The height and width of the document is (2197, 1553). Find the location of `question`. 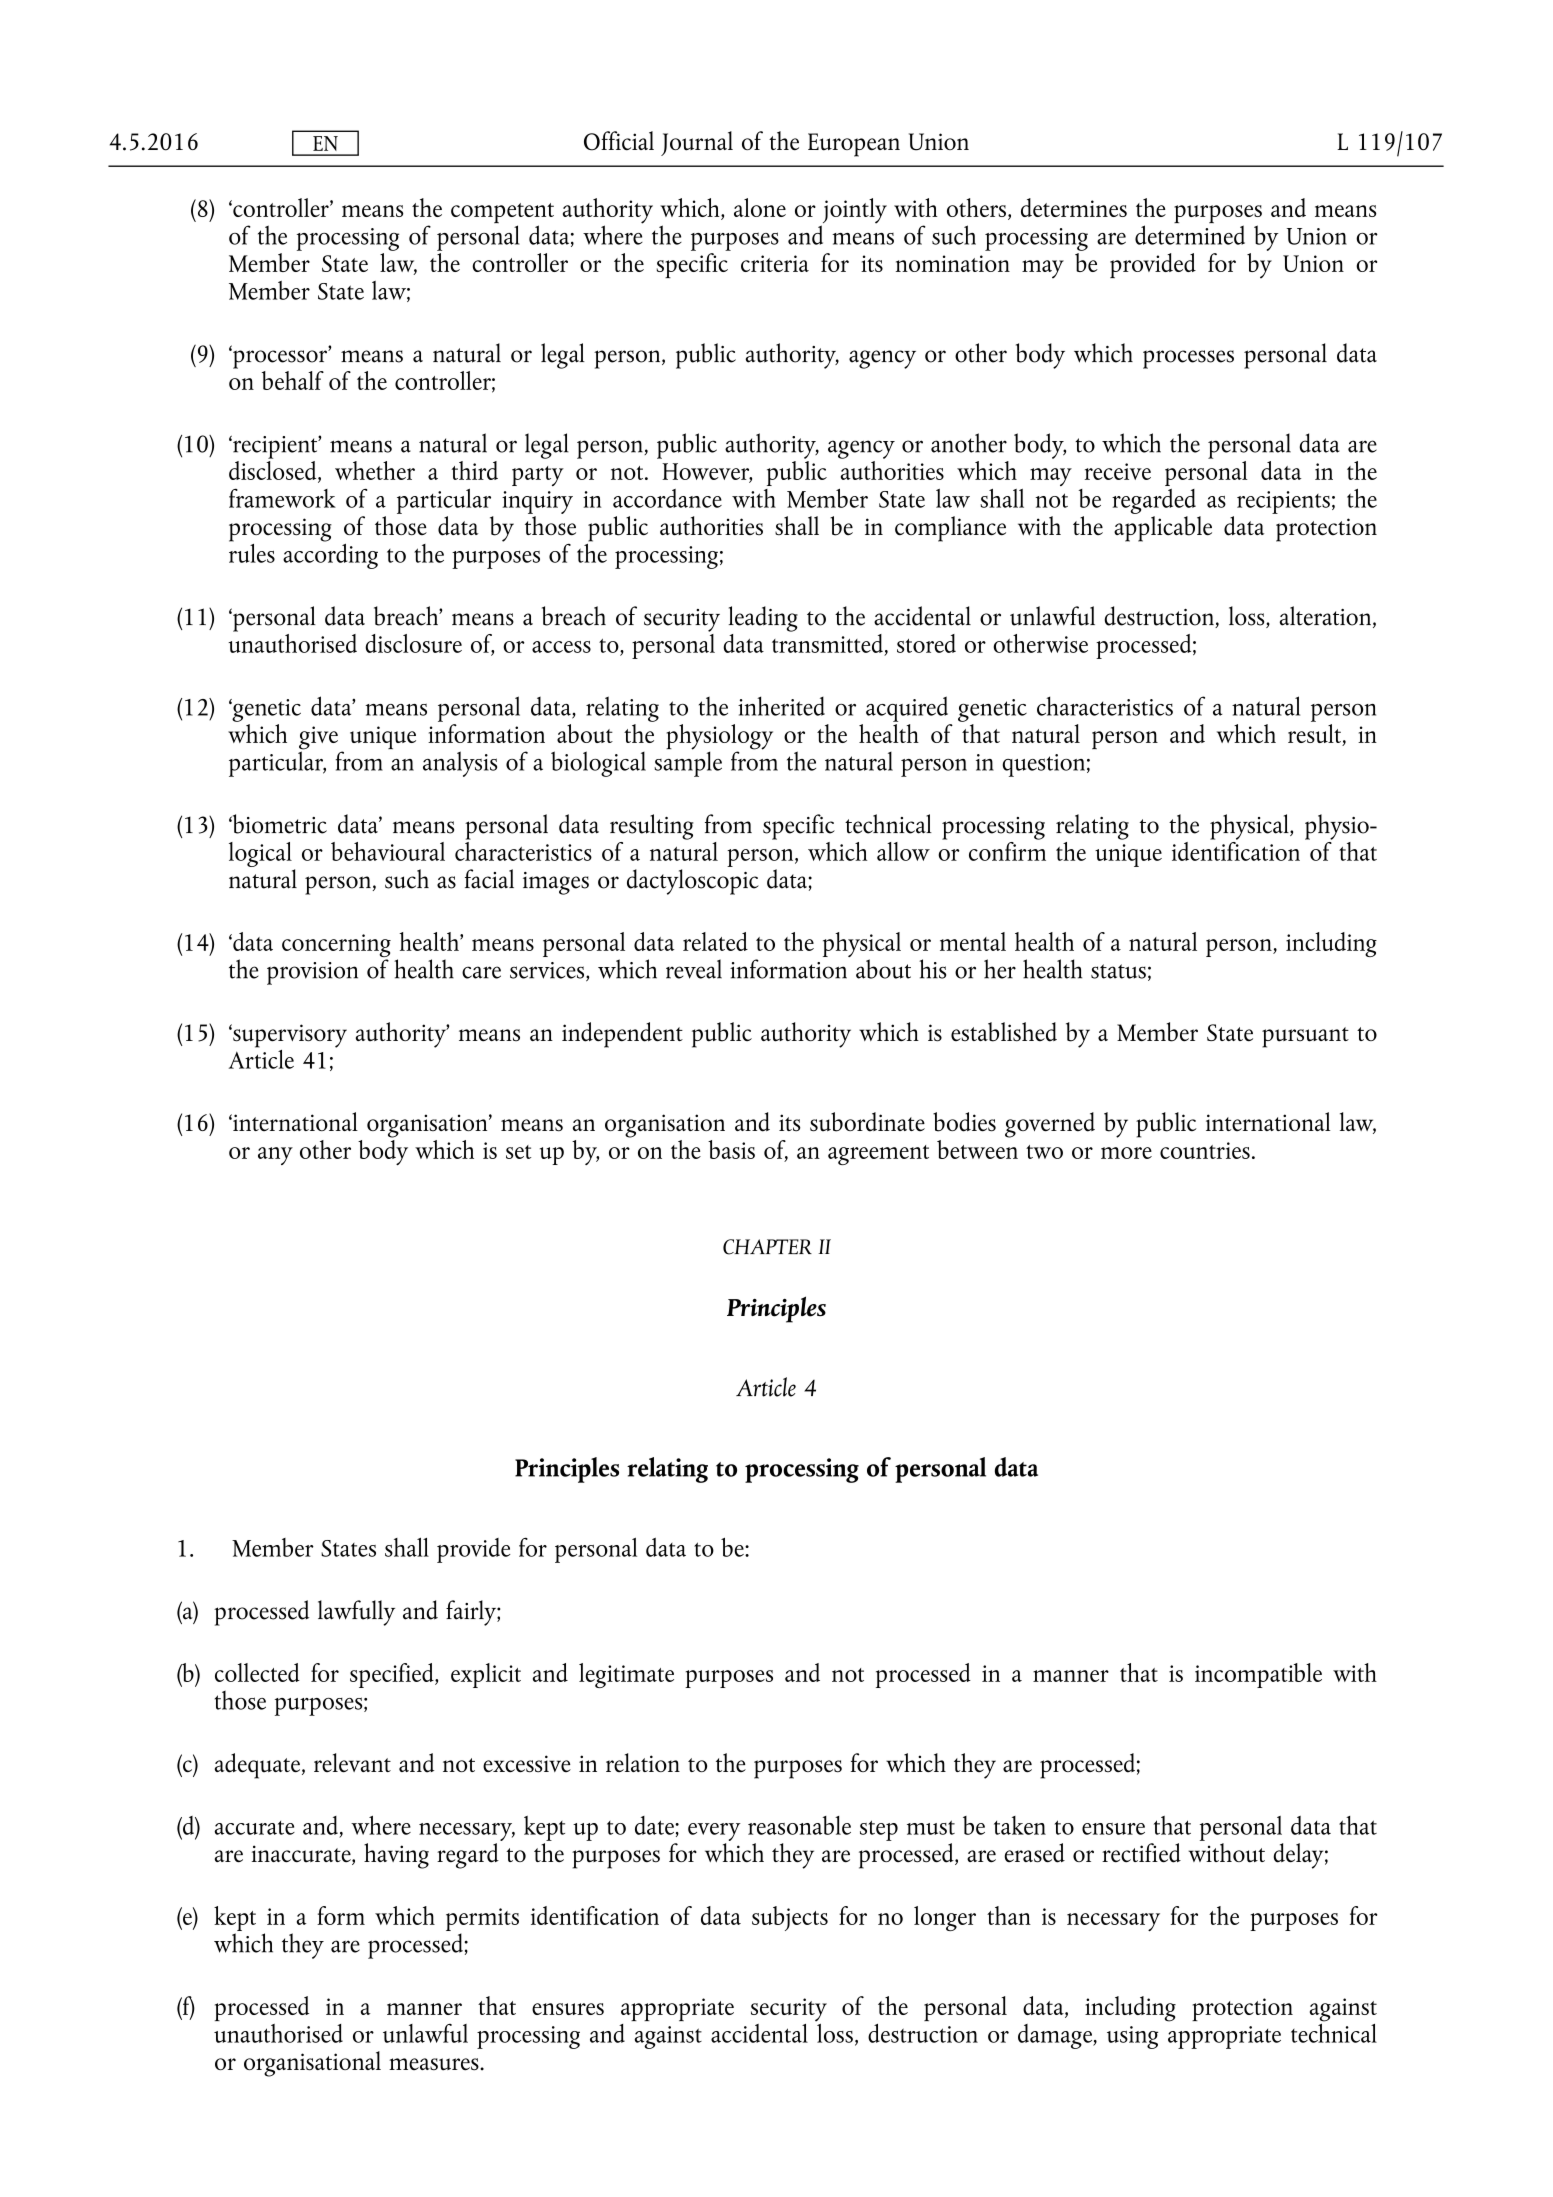

question is located at coordinates (1043, 765).
